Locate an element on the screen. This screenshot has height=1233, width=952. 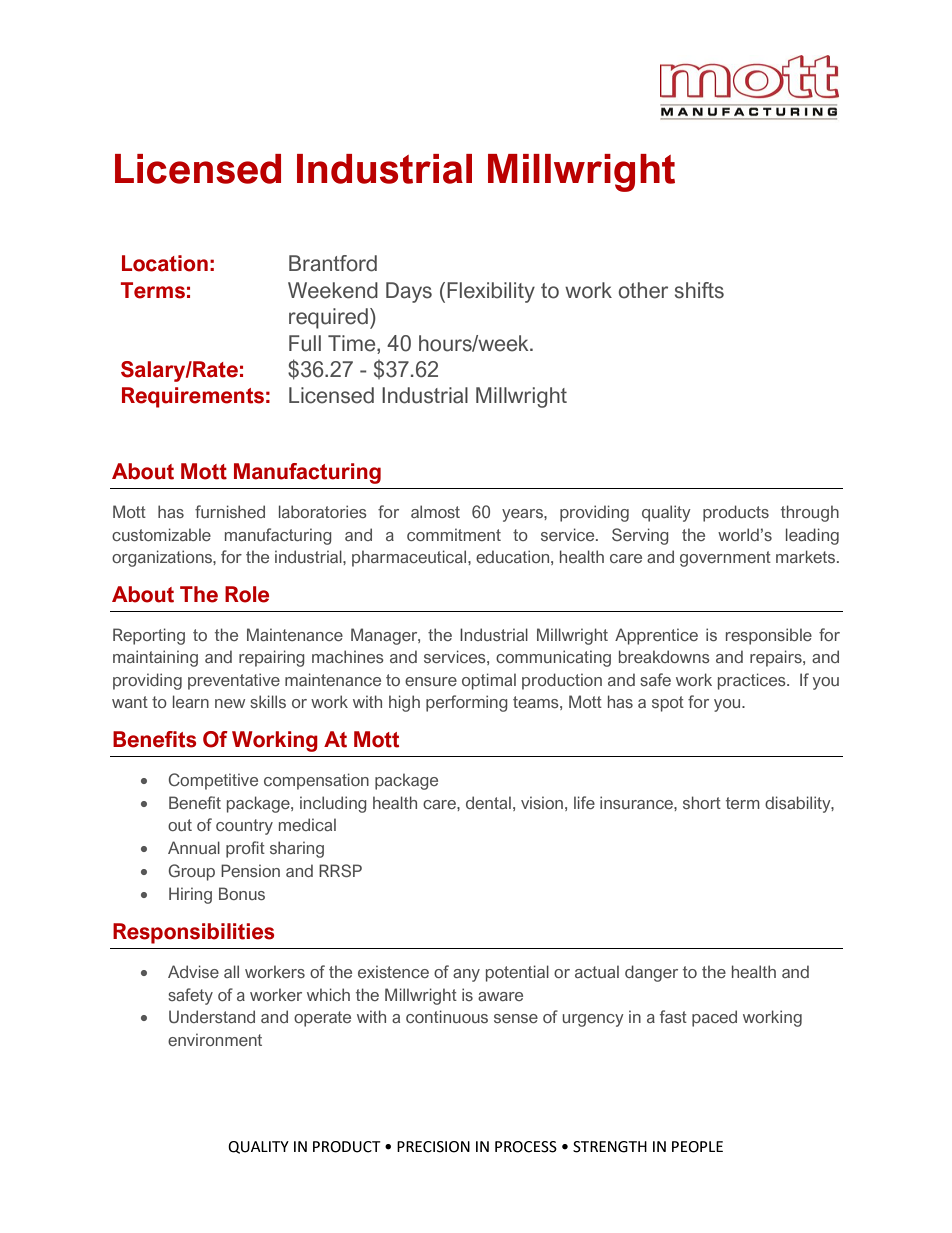
environment is located at coordinates (215, 1039).
